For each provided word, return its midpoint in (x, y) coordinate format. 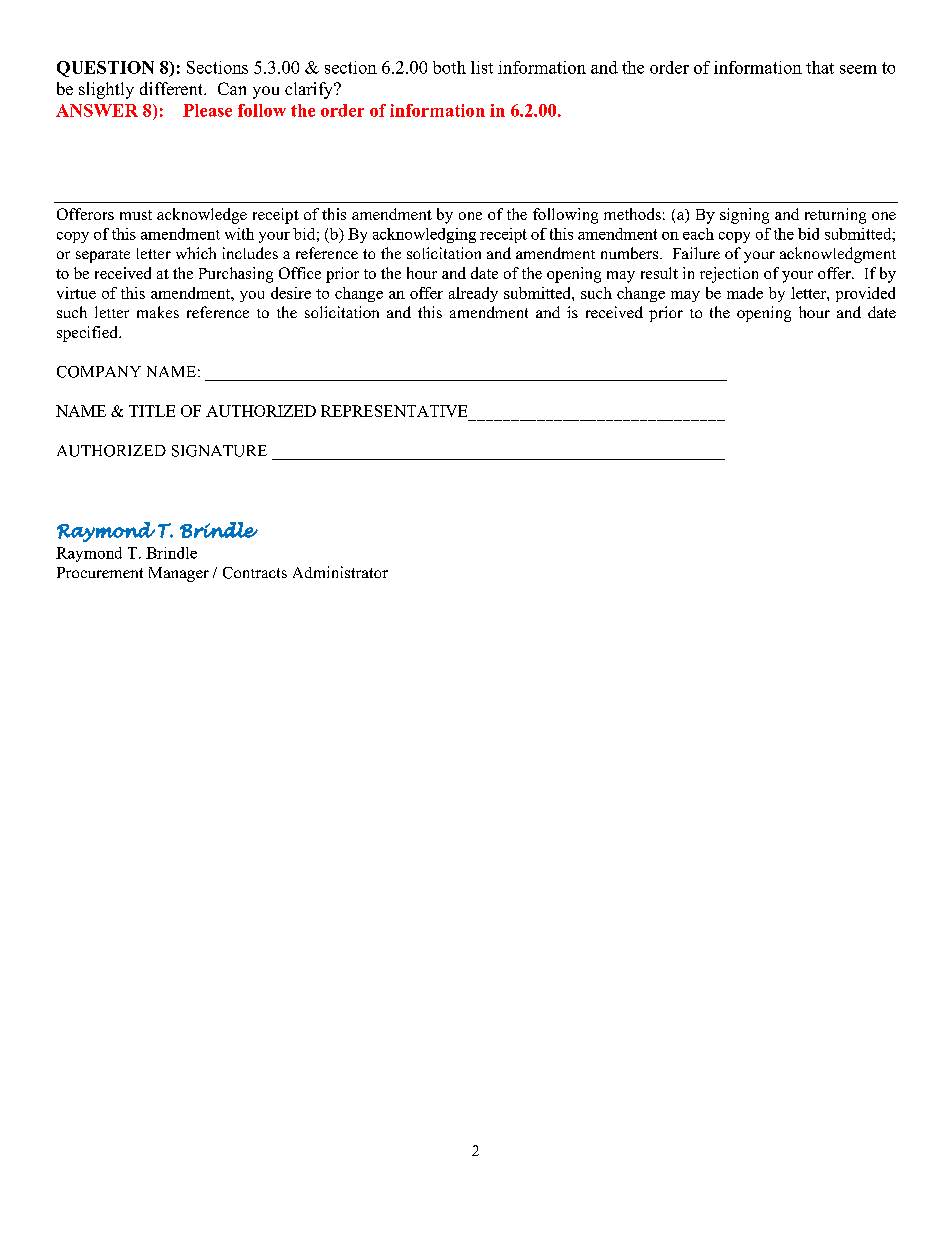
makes (158, 312)
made (745, 293)
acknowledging (424, 235)
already (473, 294)
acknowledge (202, 216)
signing (744, 216)
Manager (179, 574)
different (173, 88)
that (820, 67)
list (482, 67)
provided (865, 294)
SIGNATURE (219, 451)
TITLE (152, 411)
